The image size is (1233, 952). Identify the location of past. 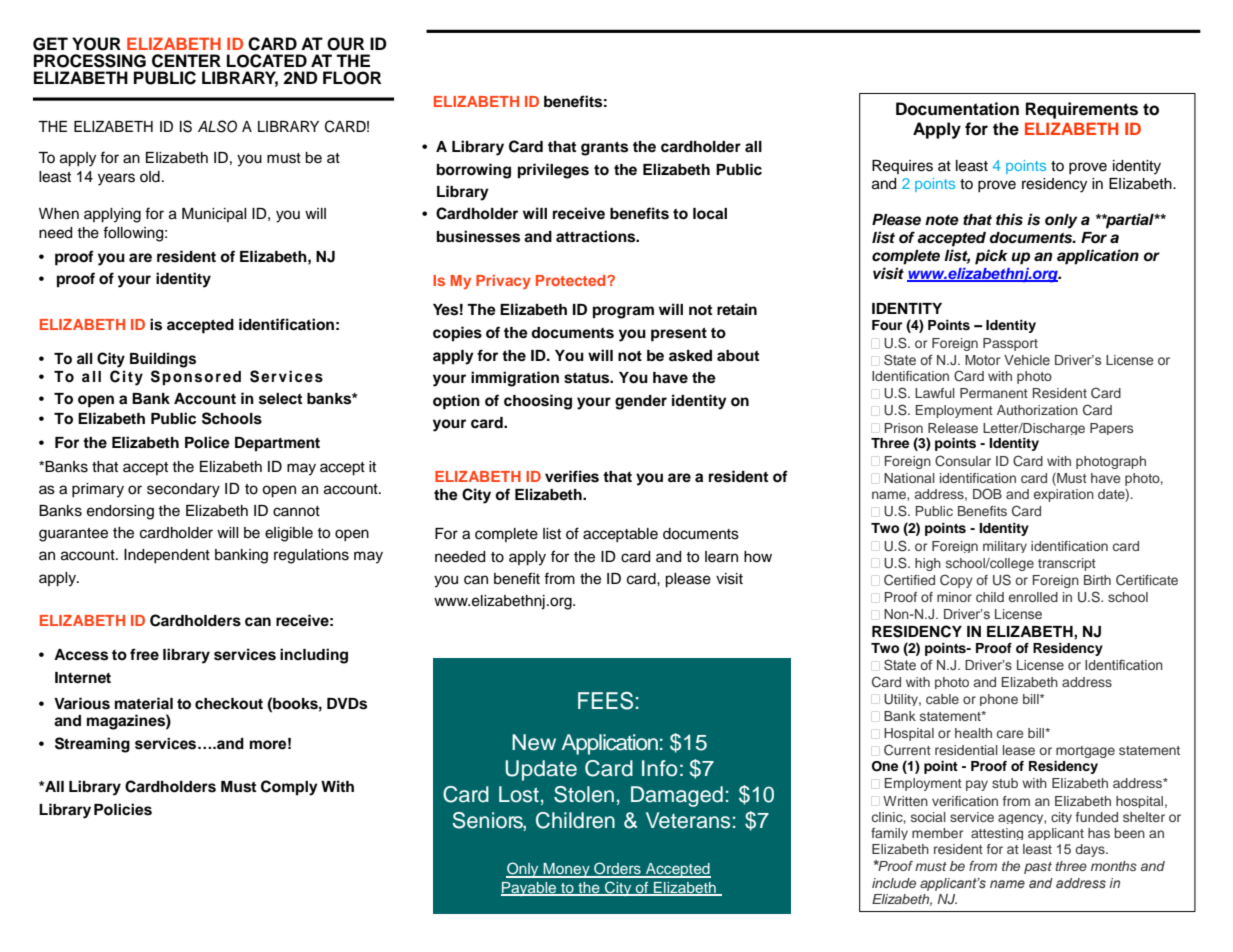
(1038, 868).
